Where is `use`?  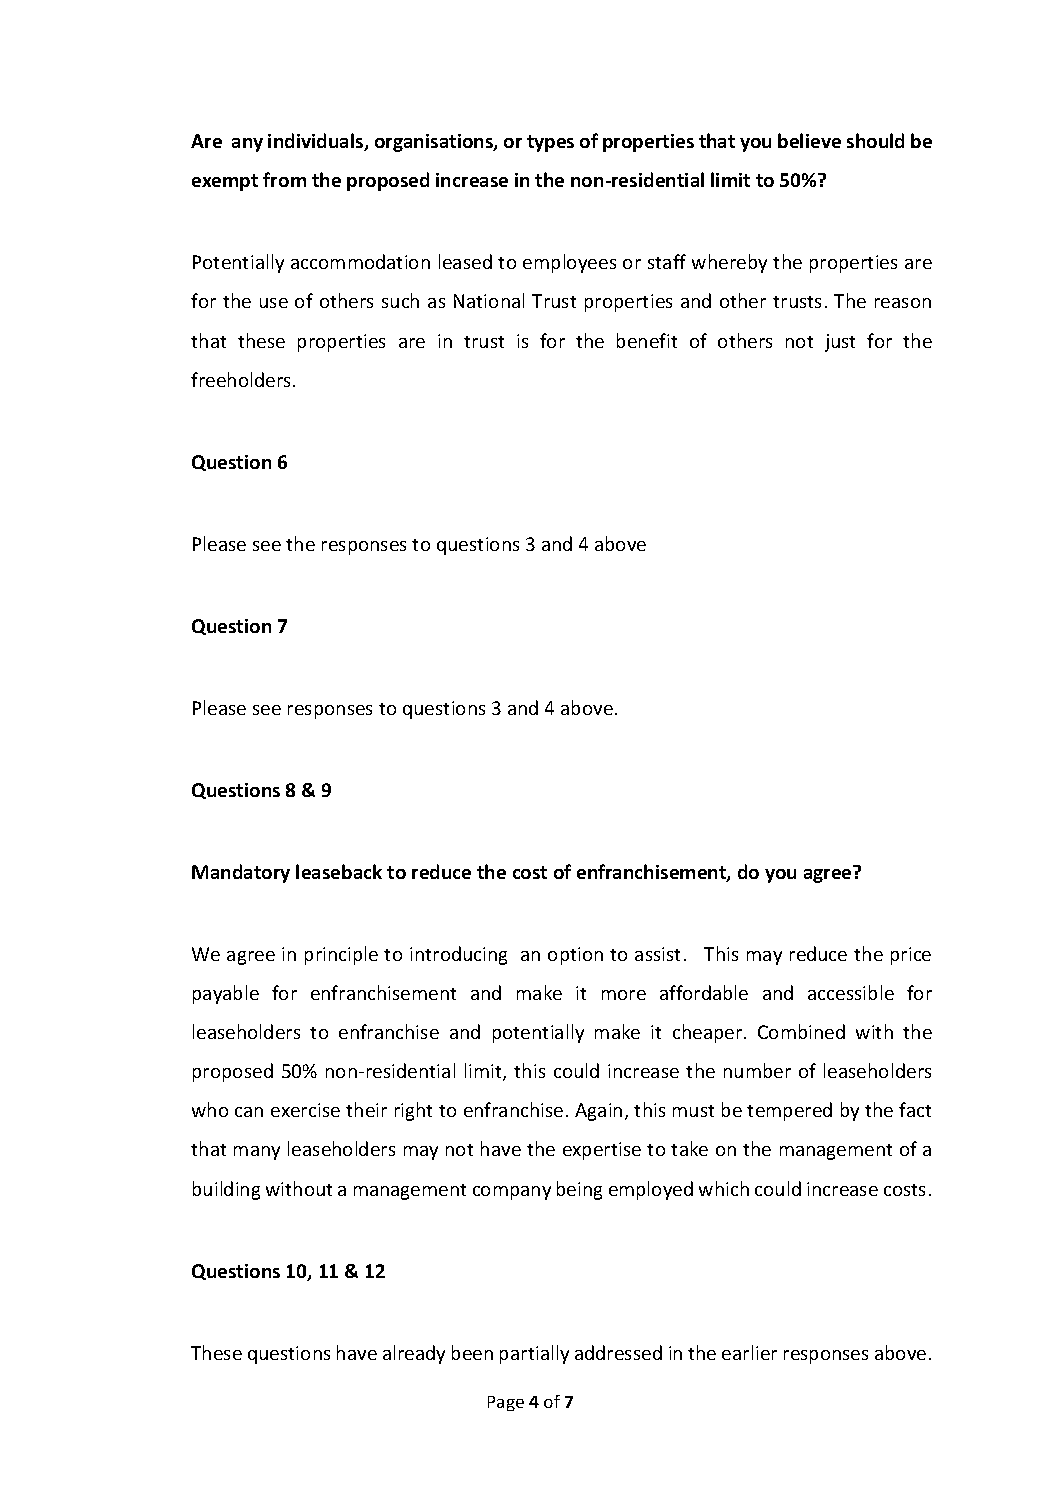
use is located at coordinates (274, 303).
